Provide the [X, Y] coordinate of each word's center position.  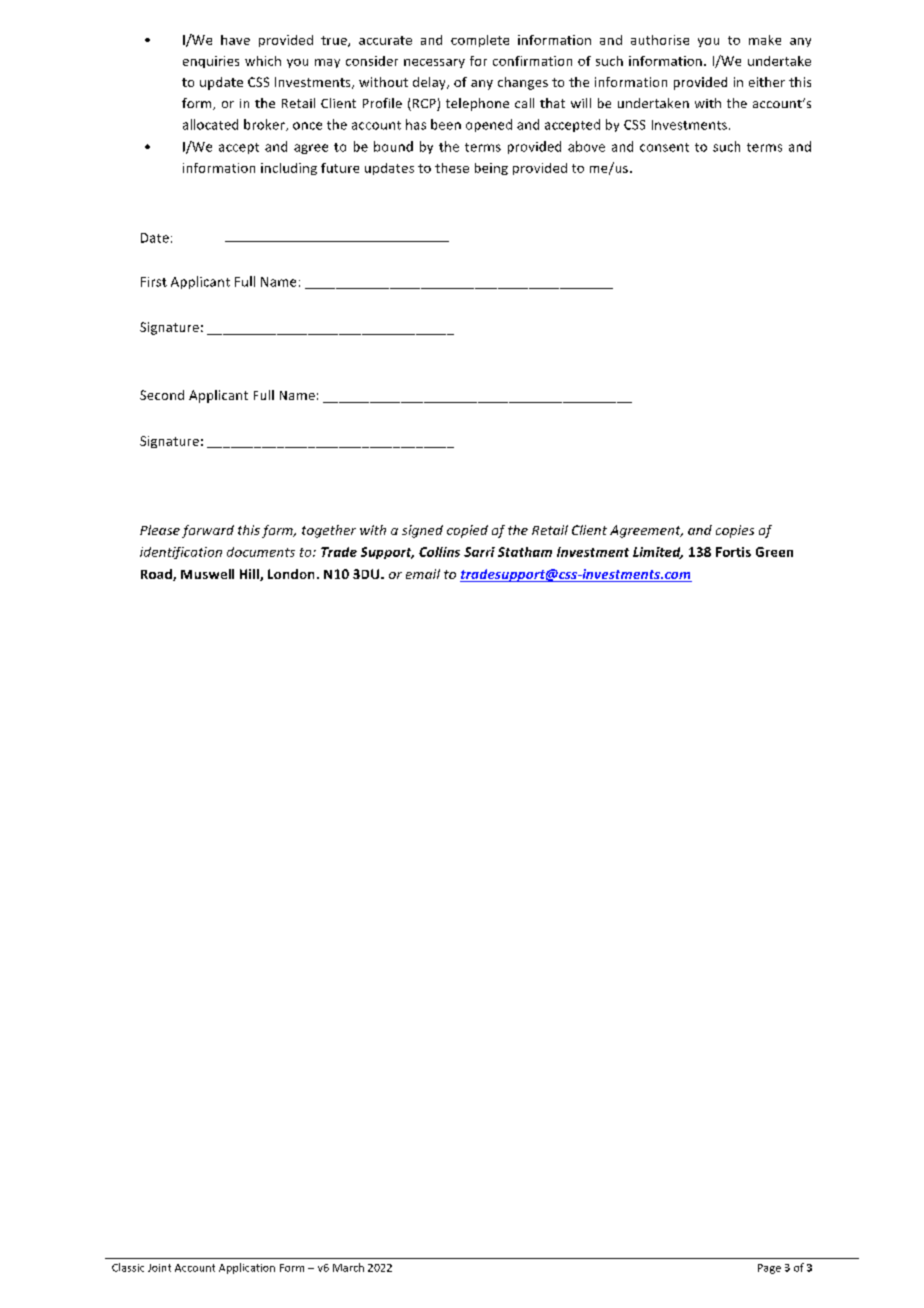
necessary [434, 63]
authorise [660, 40]
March [348, 1267]
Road [157, 575]
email [423, 574]
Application [247, 1268]
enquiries [211, 62]
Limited [658, 553]
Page [769, 1269]
